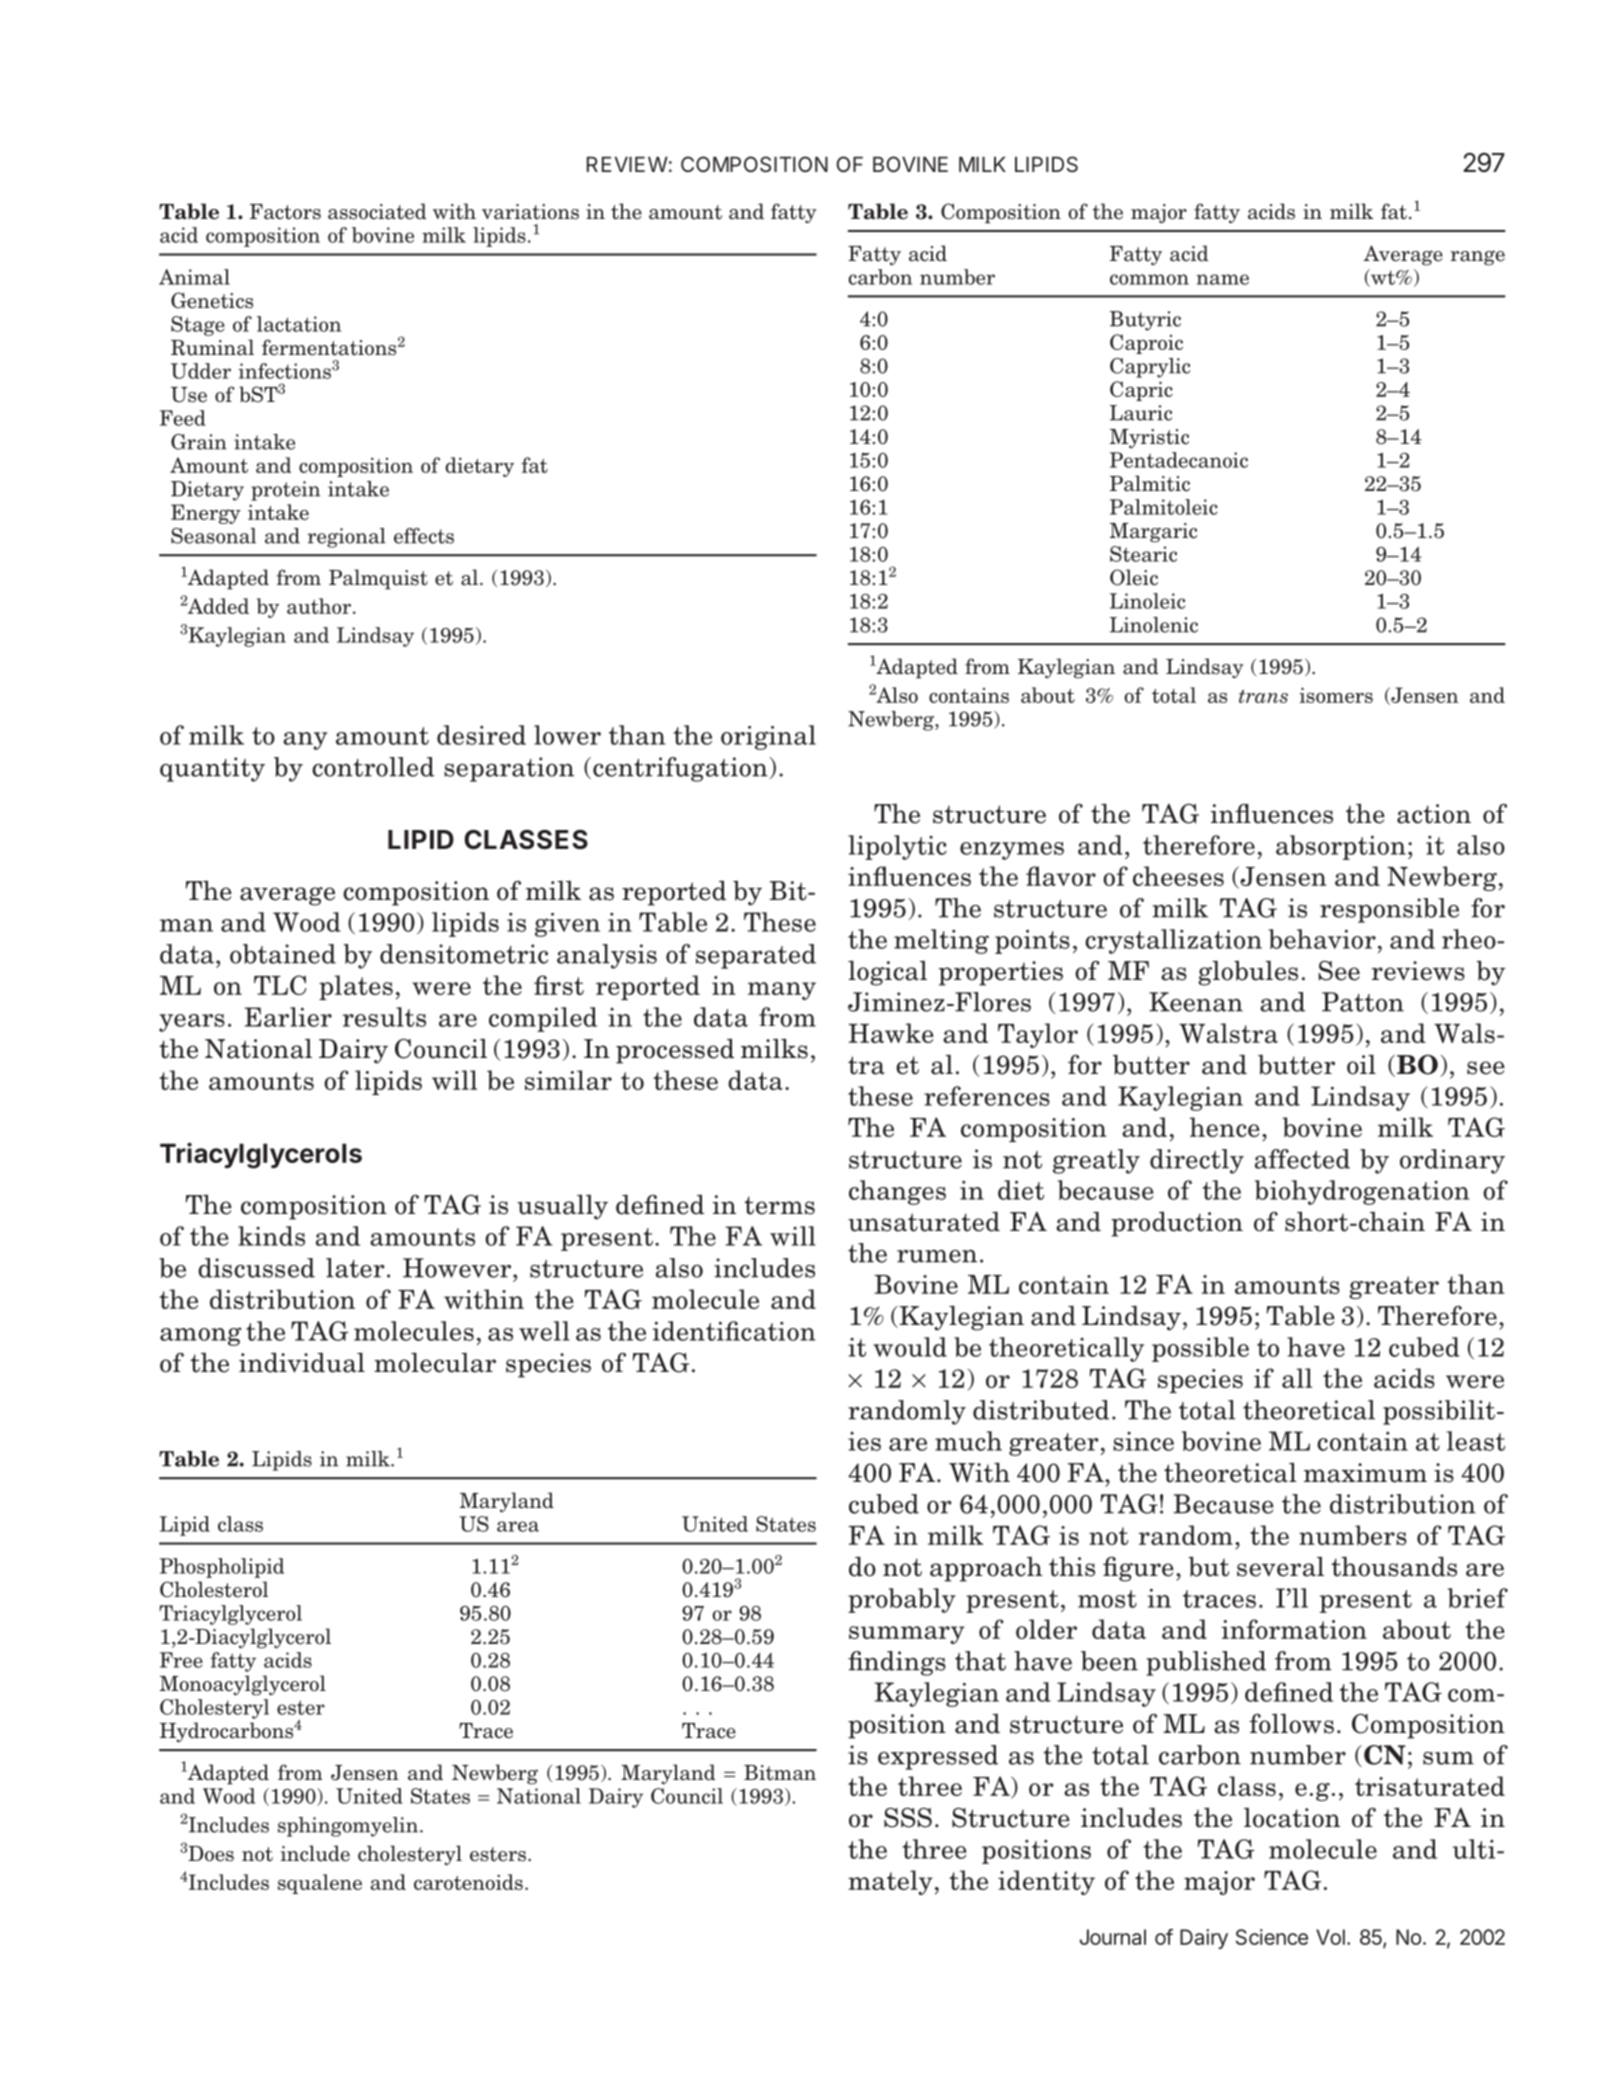  What do you see at coordinates (377, 211) in the screenshot?
I see `associated` at bounding box center [377, 211].
